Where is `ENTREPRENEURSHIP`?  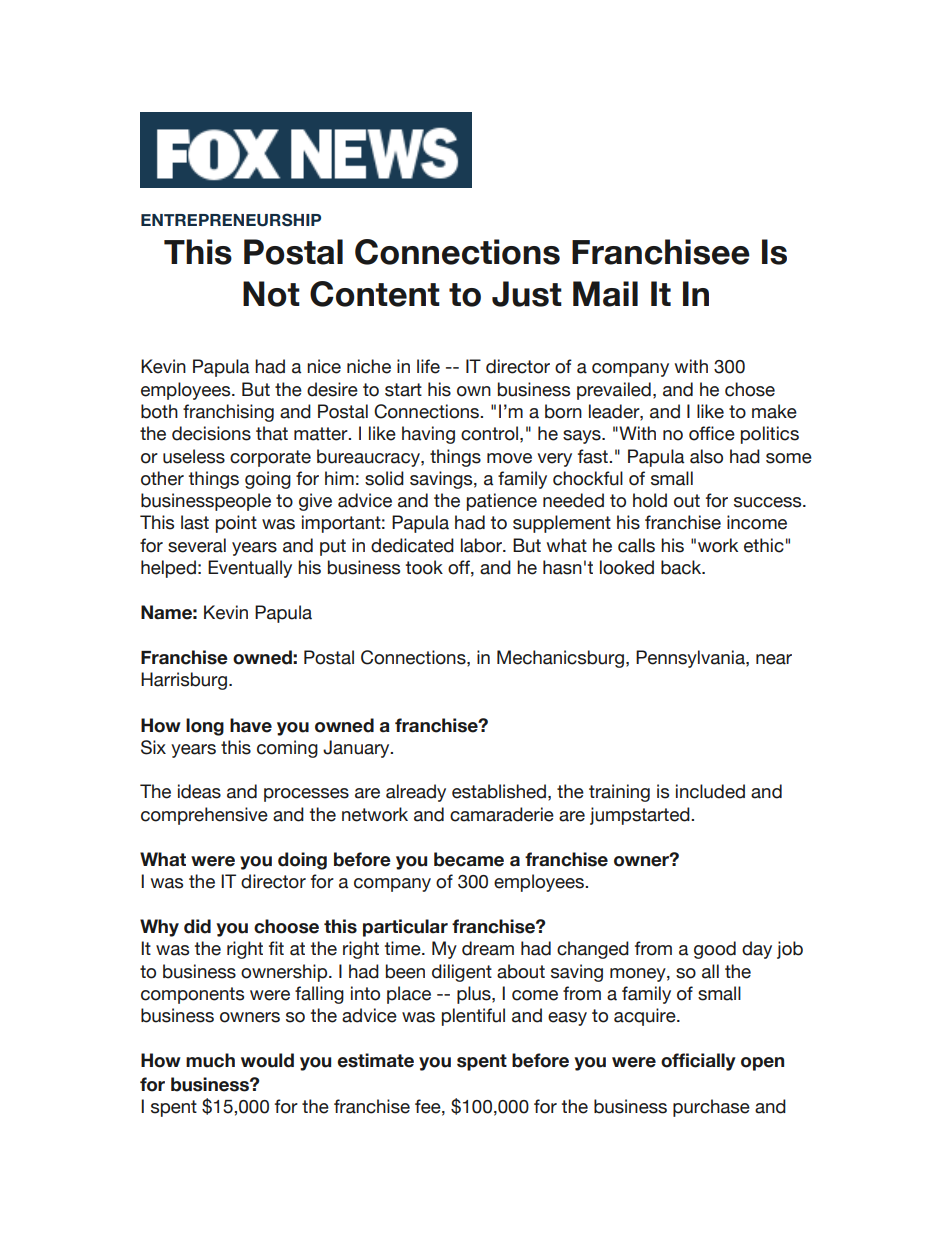 ENTREPRENEURSHIP is located at coordinates (231, 220).
